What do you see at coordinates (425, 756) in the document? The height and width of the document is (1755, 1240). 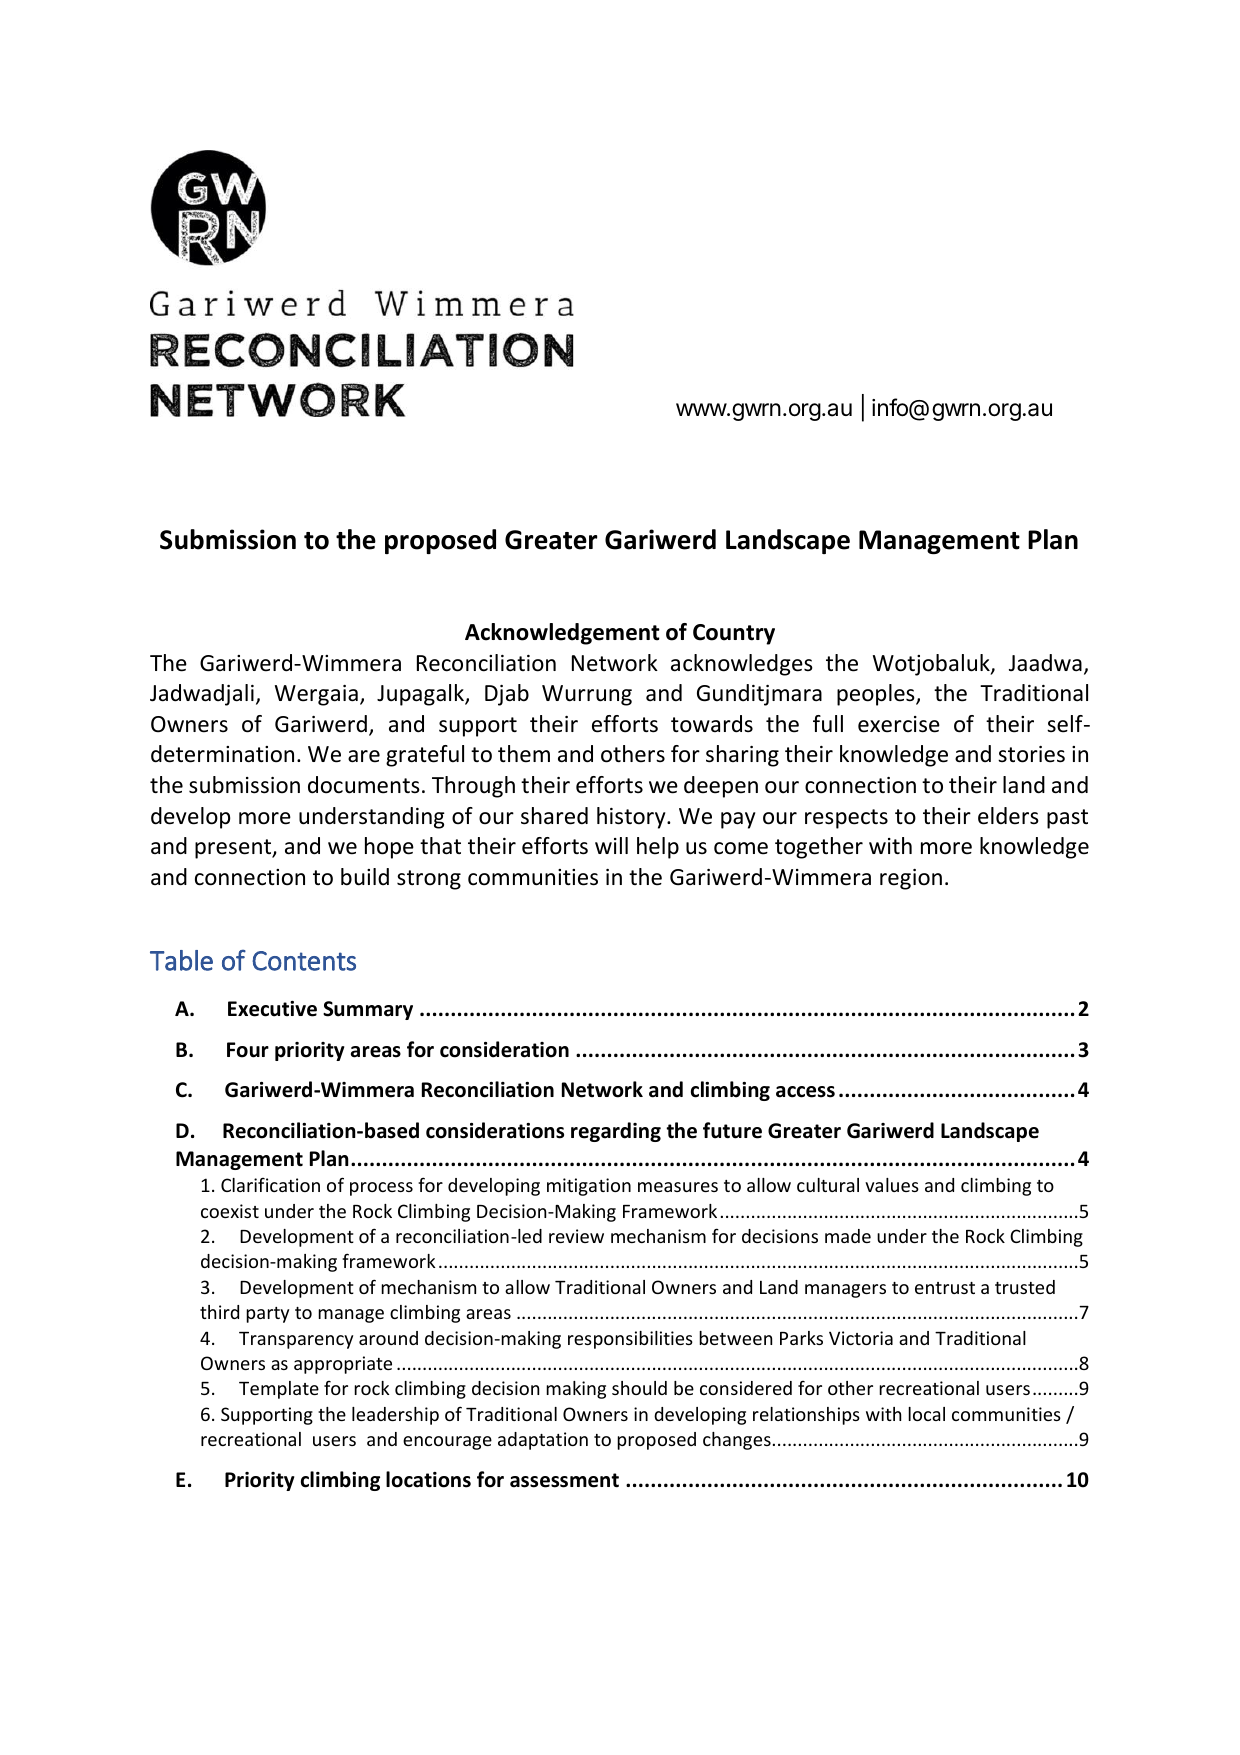 I see `grateful` at bounding box center [425, 756].
